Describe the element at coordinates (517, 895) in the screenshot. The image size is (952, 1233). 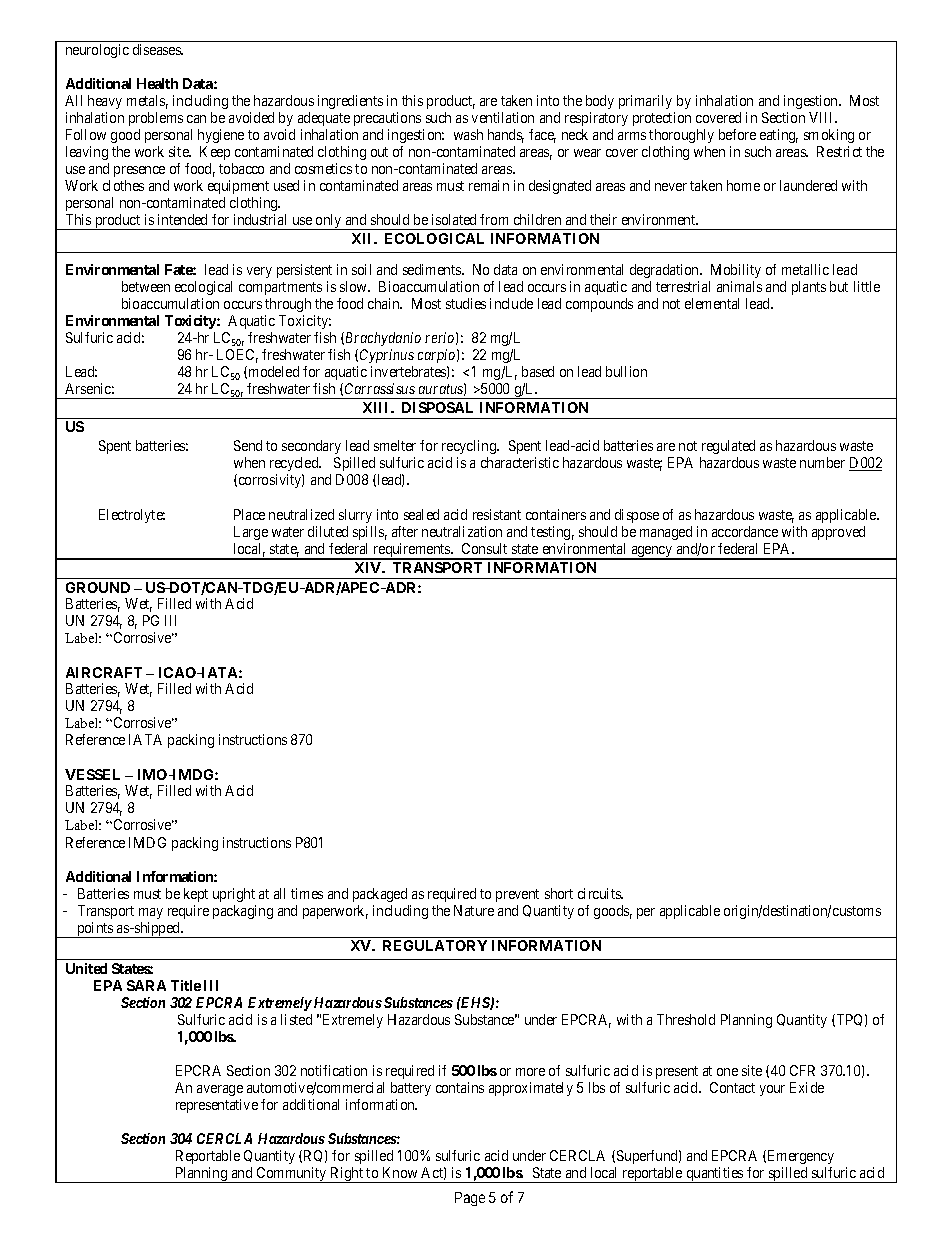
I see `prevent` at that location.
